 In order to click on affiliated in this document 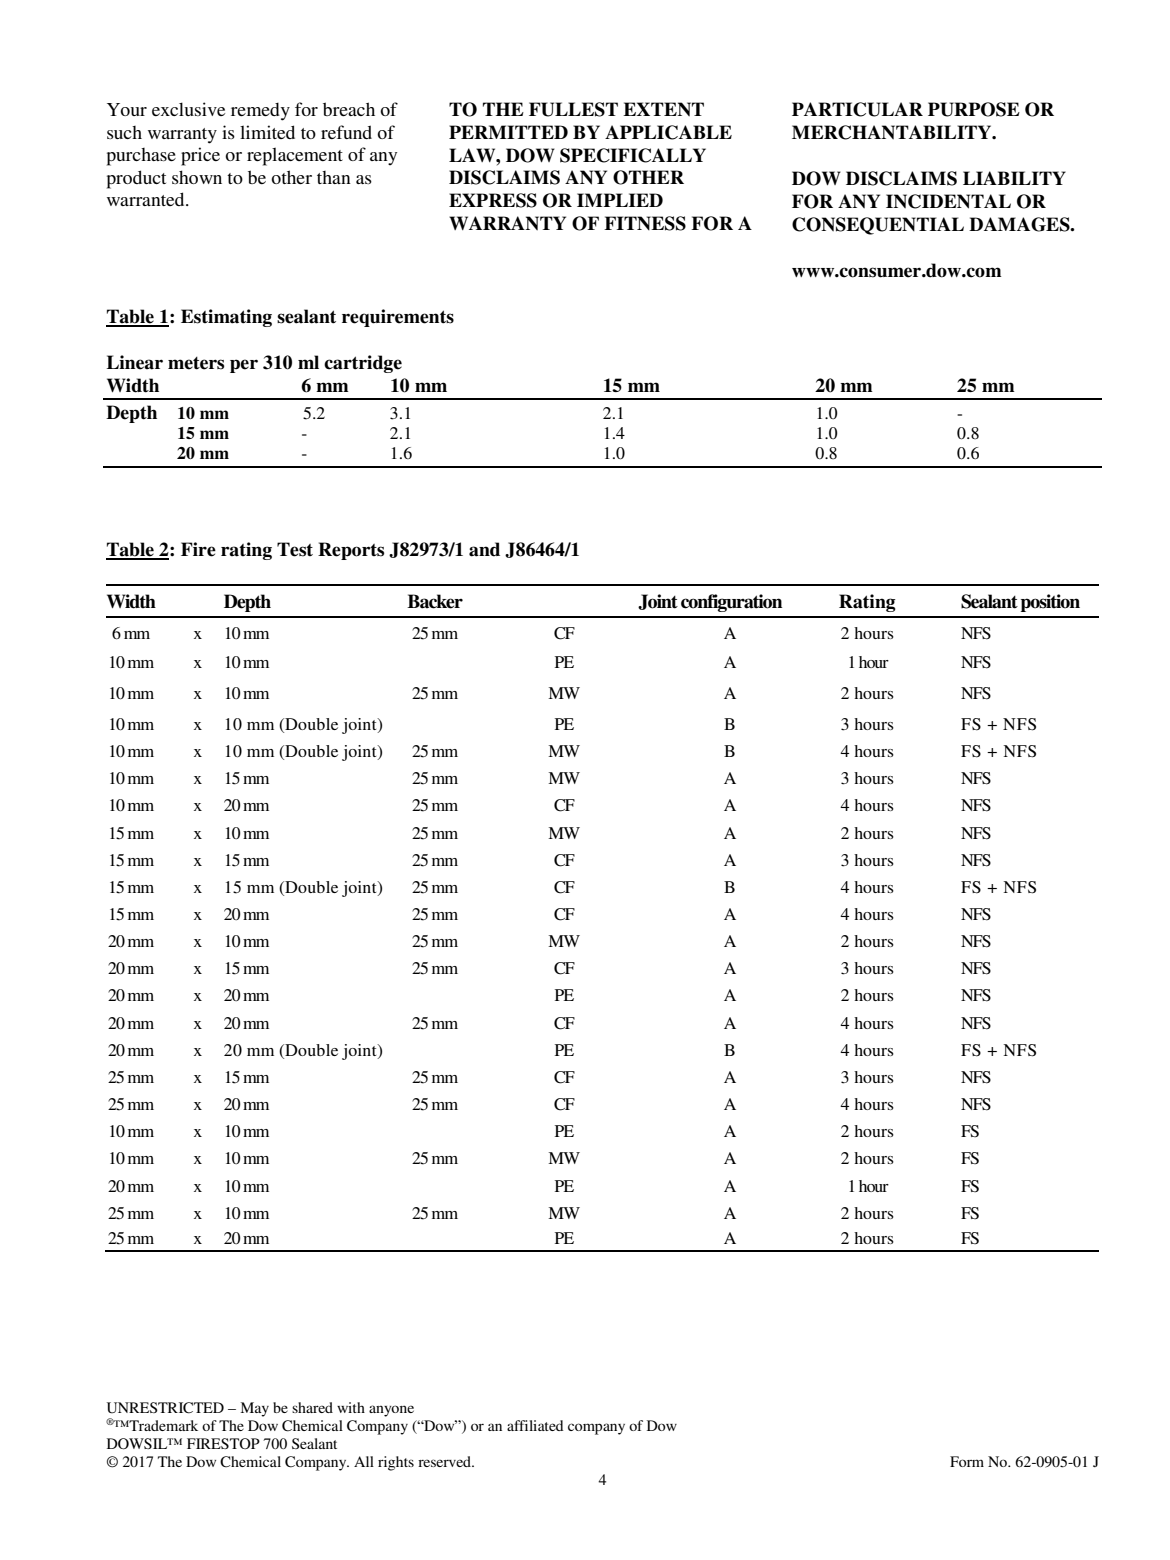, I will do `click(535, 1425)`.
